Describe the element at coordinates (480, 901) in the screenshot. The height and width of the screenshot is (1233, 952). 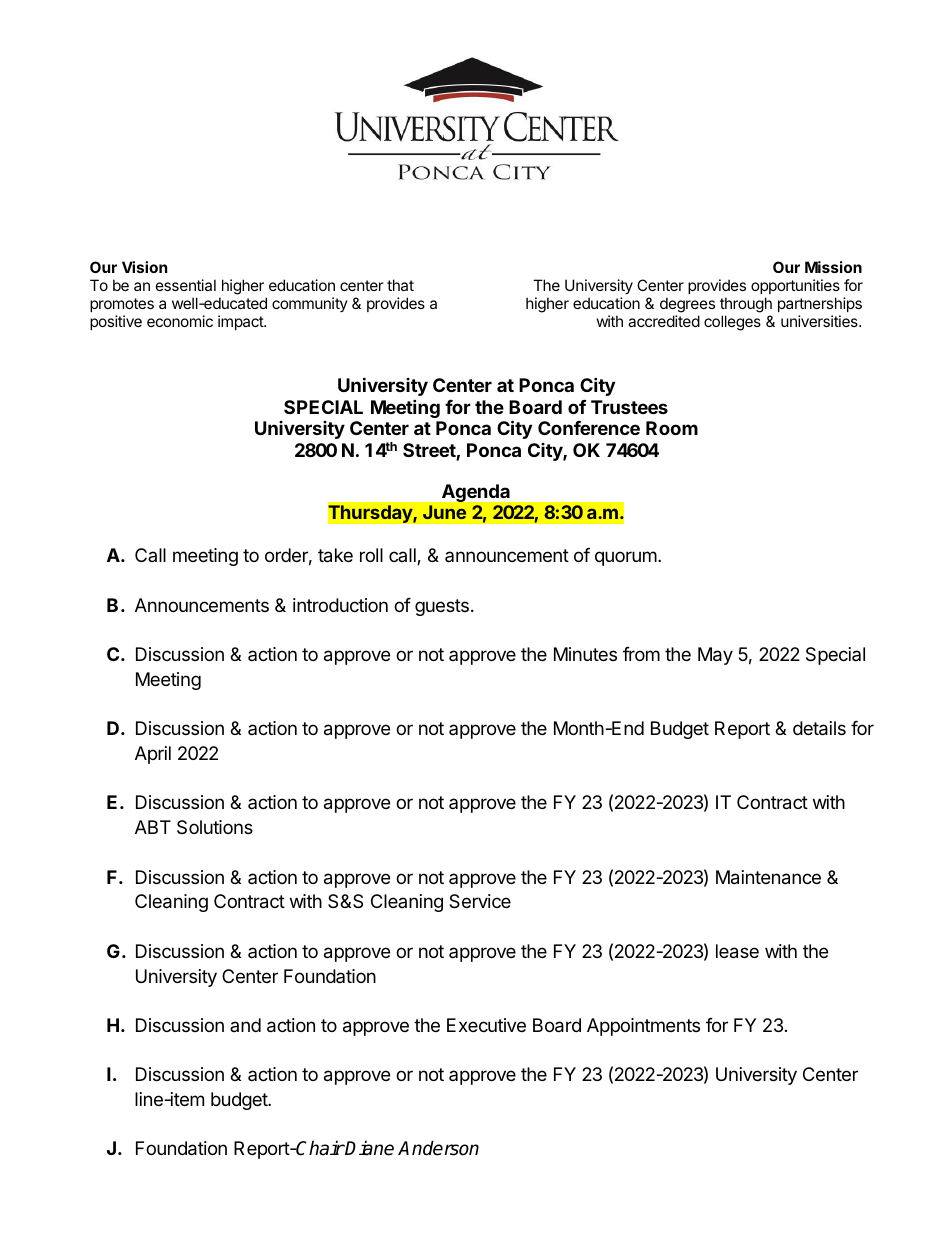
I see `Service` at that location.
